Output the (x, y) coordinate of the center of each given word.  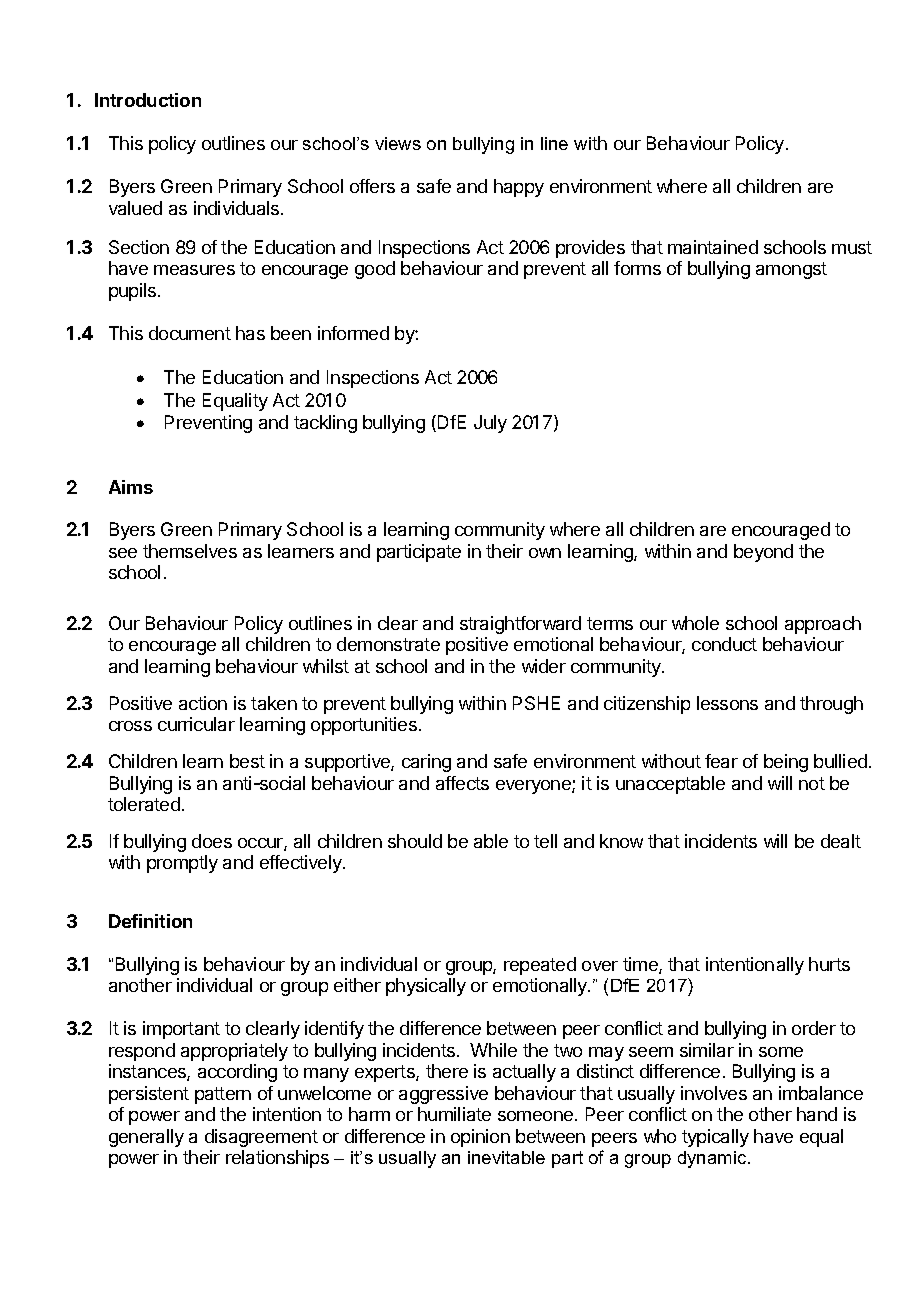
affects (462, 783)
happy (519, 188)
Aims (131, 487)
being (786, 763)
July (490, 424)
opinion (480, 1138)
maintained (713, 247)
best (247, 761)
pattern (223, 1095)
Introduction (148, 100)
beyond (763, 553)
